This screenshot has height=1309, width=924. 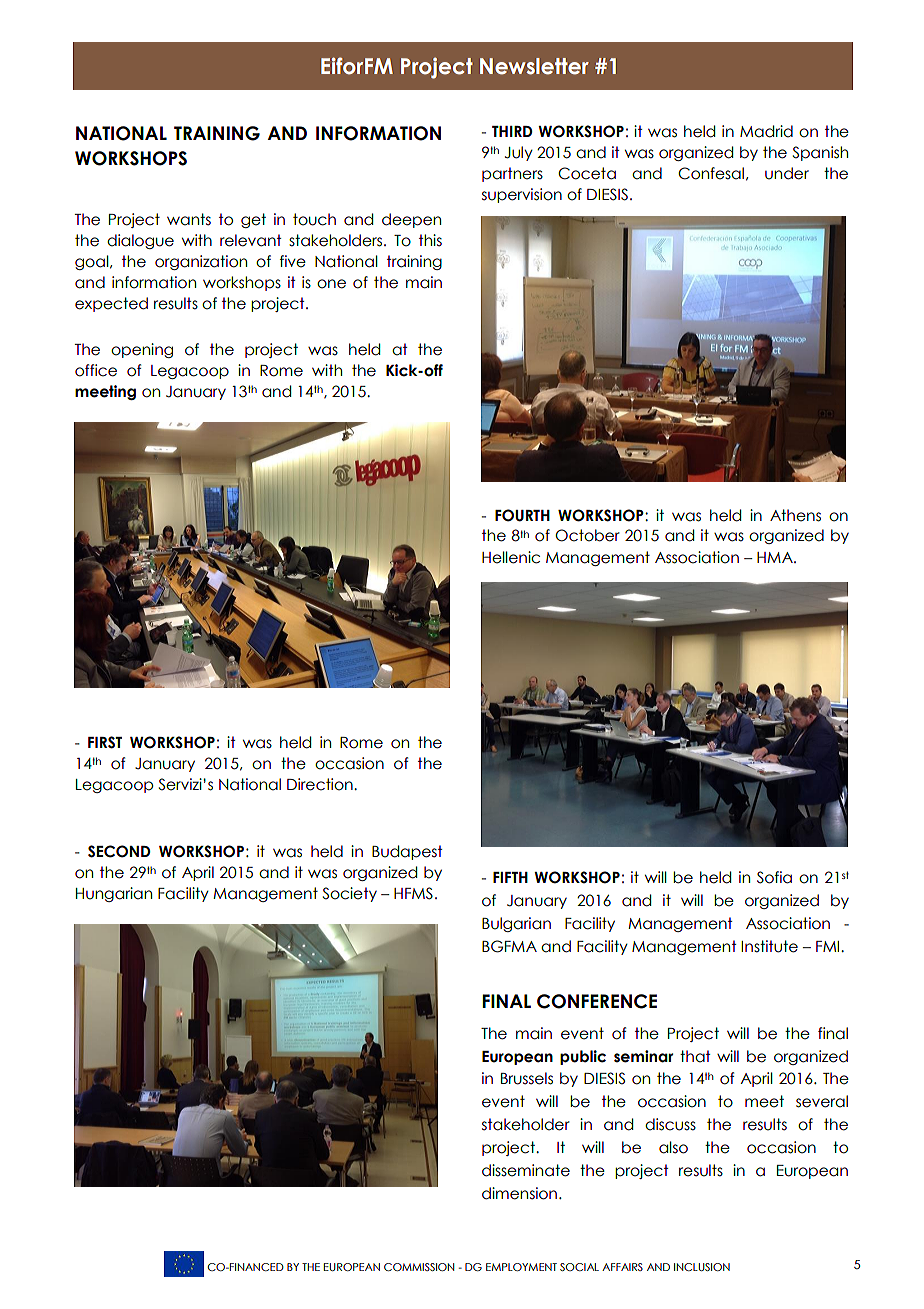 I want to click on wants, so click(x=189, y=219).
